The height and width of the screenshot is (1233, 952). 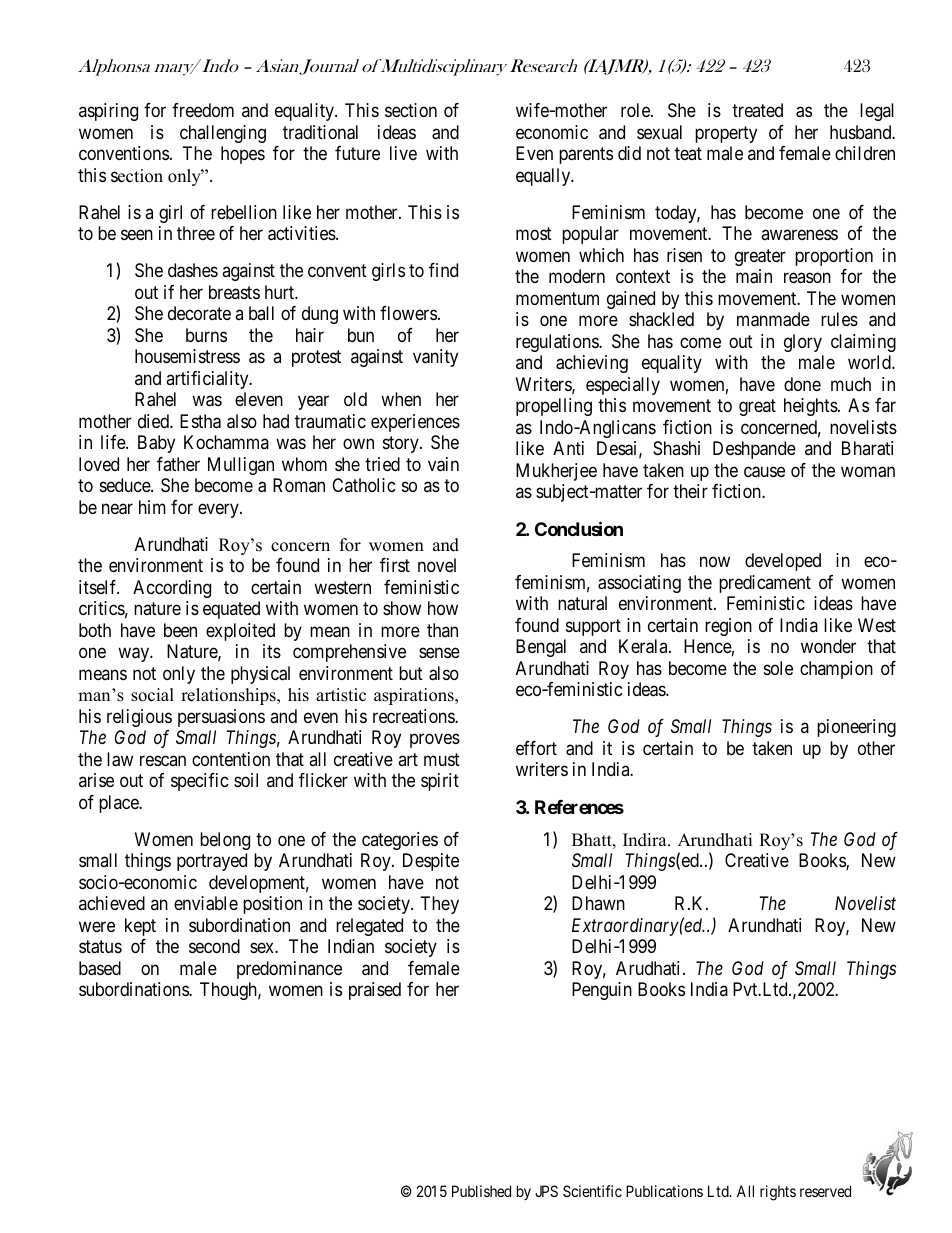 I want to click on cause, so click(x=764, y=472).
